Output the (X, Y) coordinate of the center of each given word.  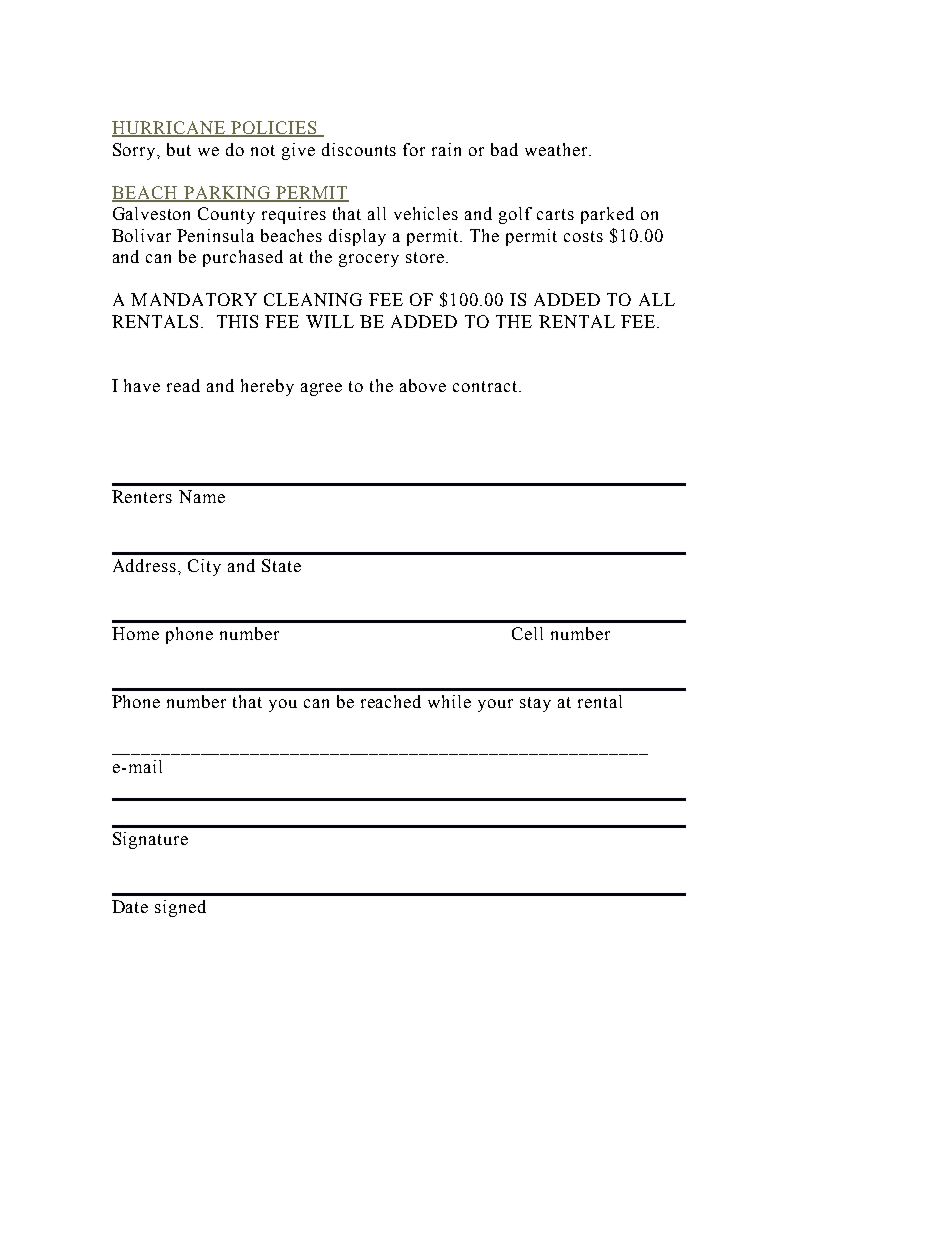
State (281, 565)
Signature (150, 840)
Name (202, 496)
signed (180, 908)
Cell (527, 633)
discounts (359, 149)
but (179, 149)
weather (557, 149)
